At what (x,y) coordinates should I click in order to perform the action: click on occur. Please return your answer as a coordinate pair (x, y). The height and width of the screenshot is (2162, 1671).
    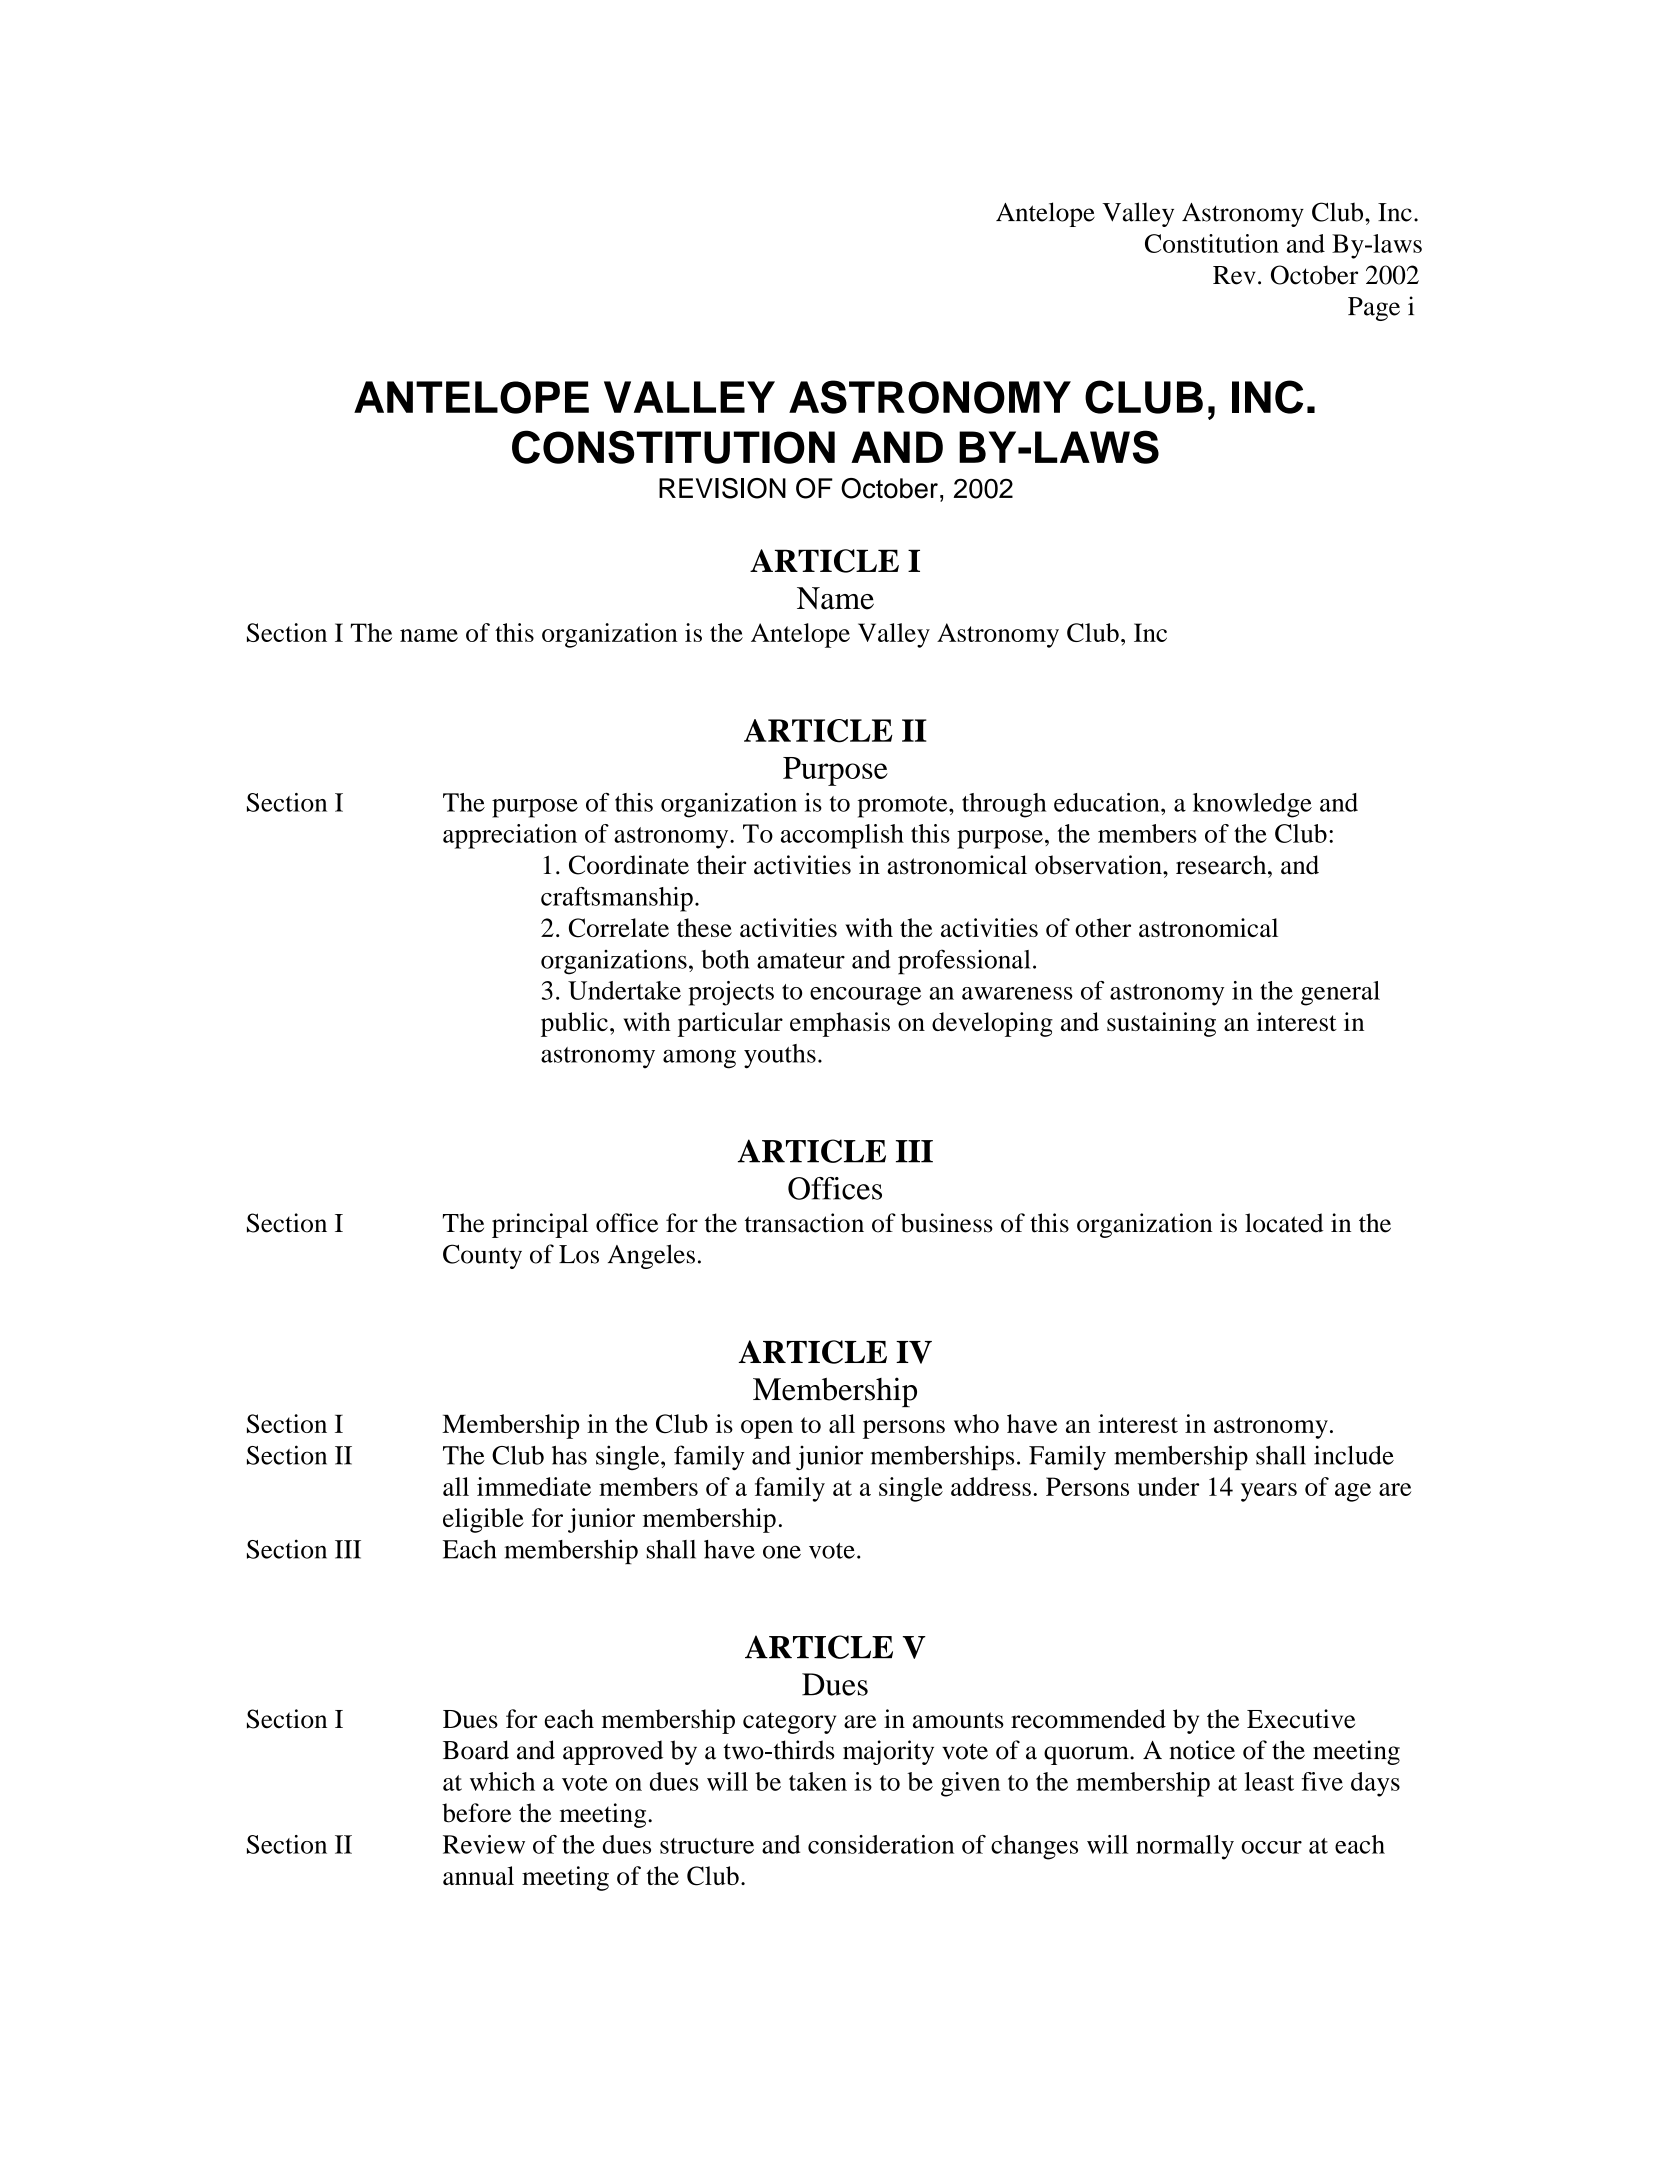
    Looking at the image, I should click on (1271, 1847).
